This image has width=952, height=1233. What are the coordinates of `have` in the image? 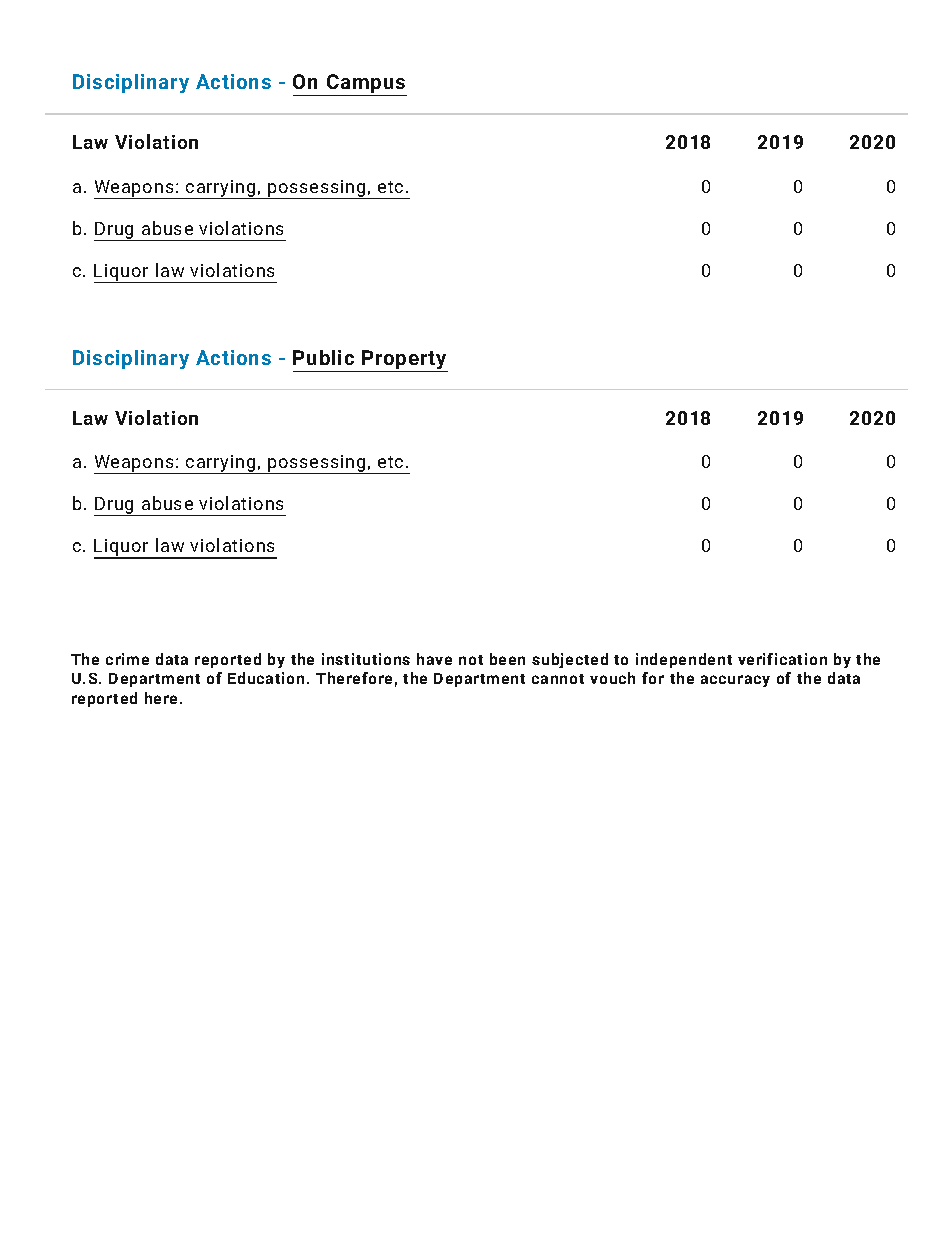 It's located at (434, 659).
